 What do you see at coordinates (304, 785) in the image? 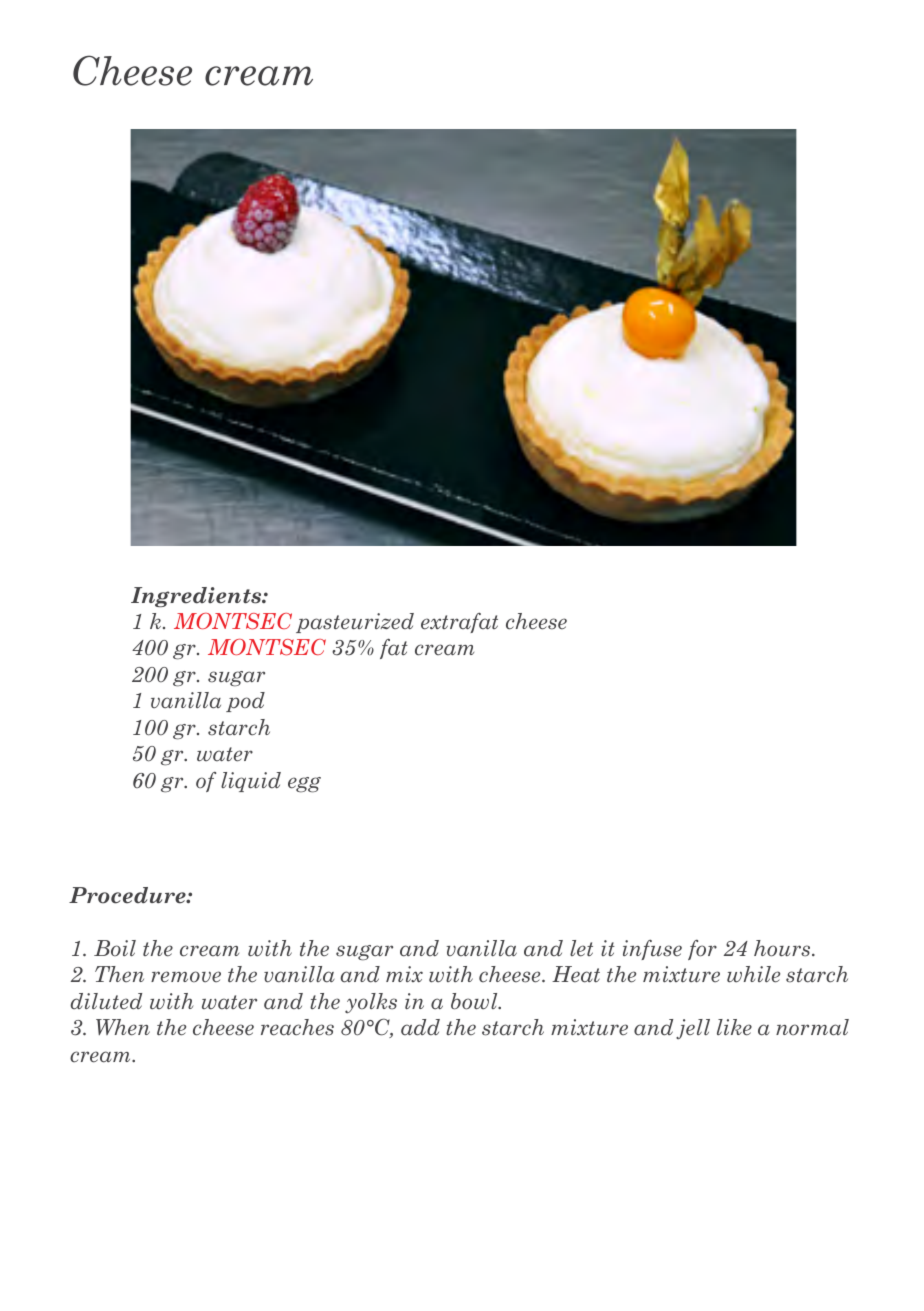
I see `egg` at bounding box center [304, 785].
